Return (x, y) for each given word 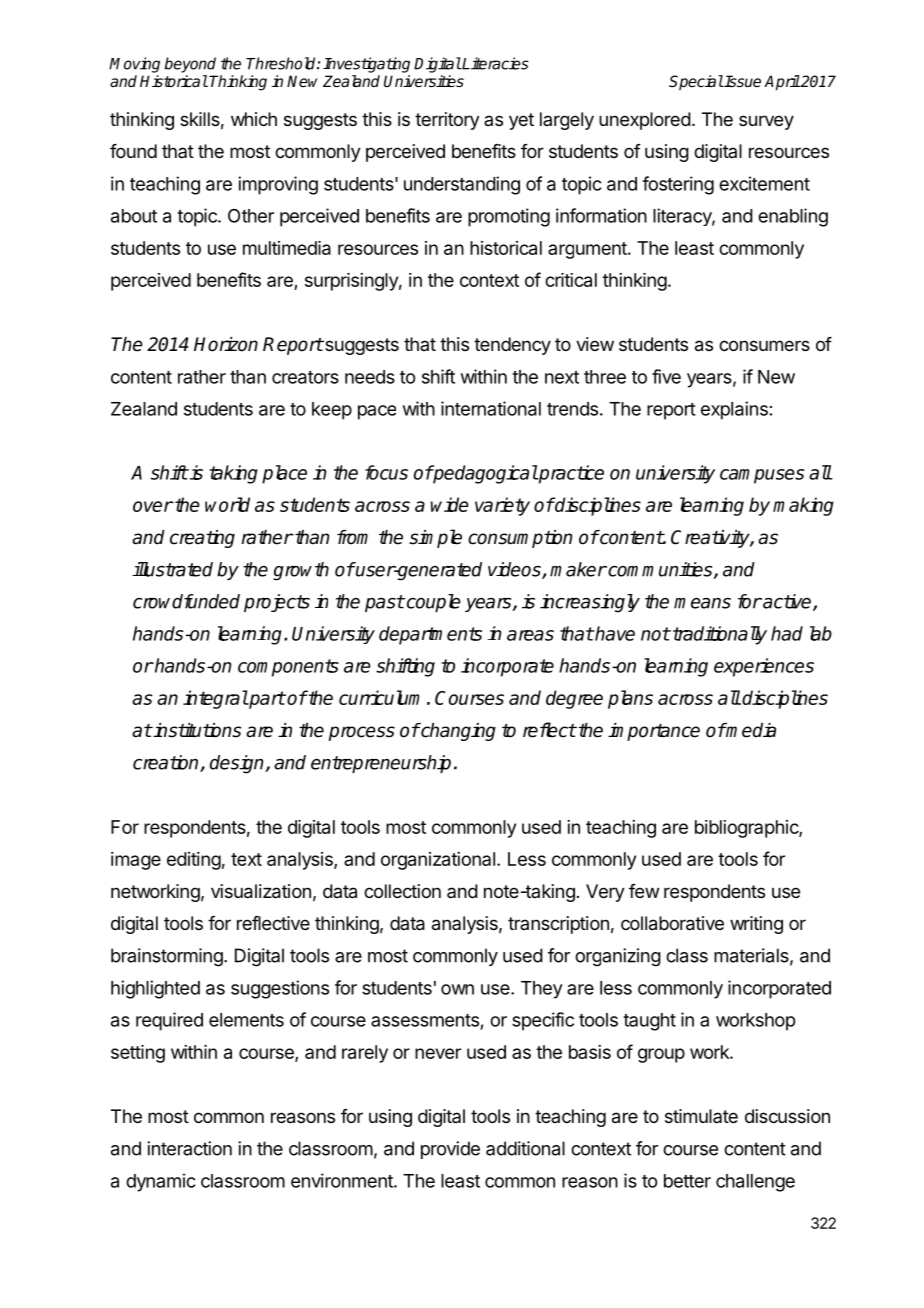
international (491, 408)
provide (450, 1150)
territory (447, 121)
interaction (189, 1148)
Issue (742, 81)
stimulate (701, 1116)
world (227, 504)
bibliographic (747, 829)
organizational (438, 861)
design (237, 764)
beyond (190, 65)
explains (734, 410)
